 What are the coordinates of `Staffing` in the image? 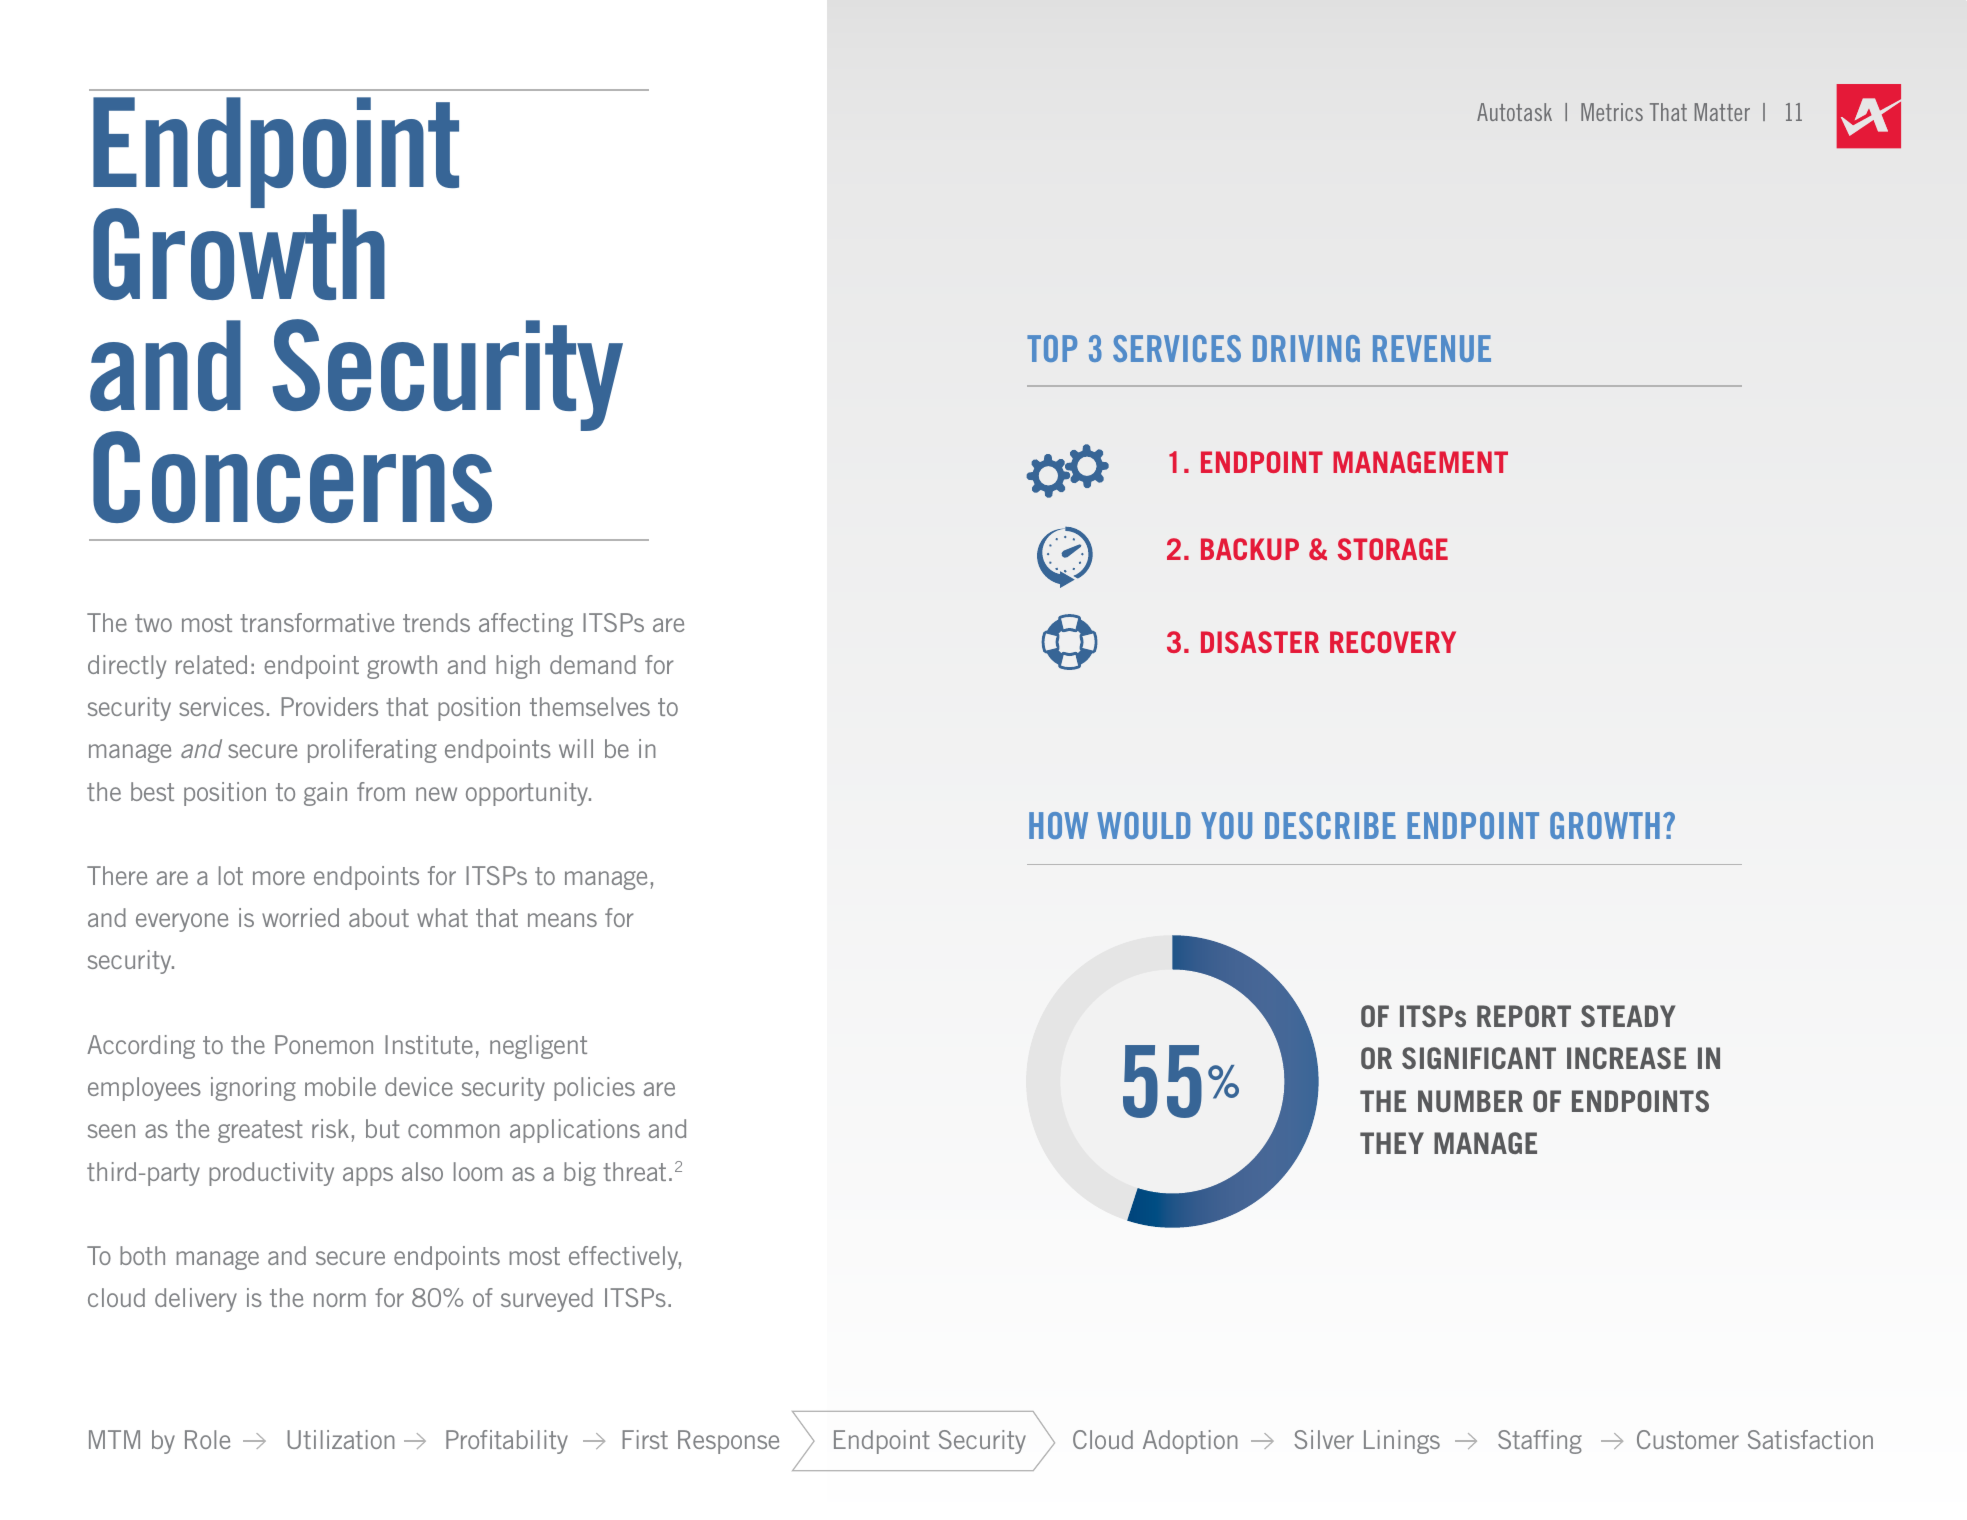 It's located at (1540, 1442).
